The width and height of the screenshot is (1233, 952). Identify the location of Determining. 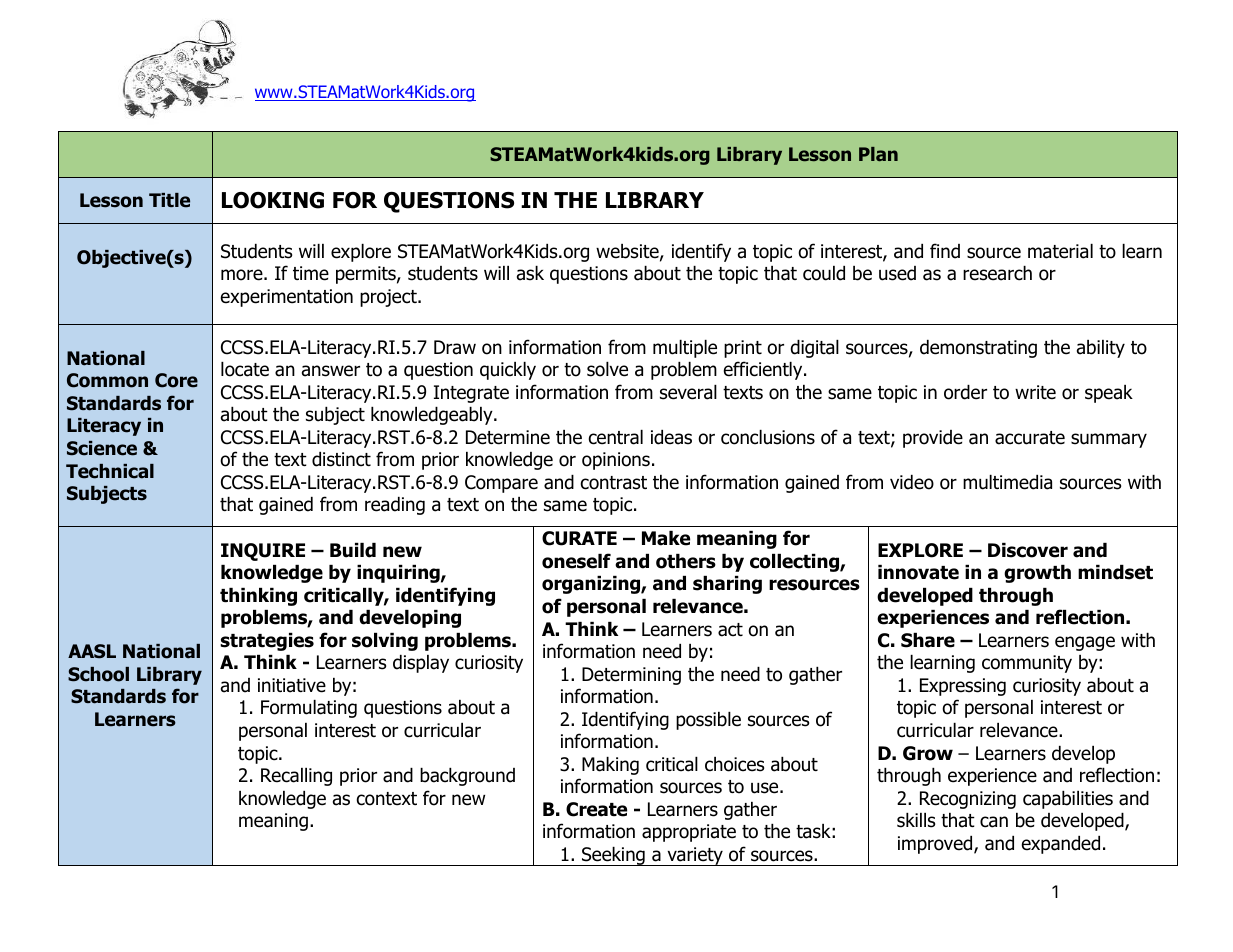
(631, 676).
